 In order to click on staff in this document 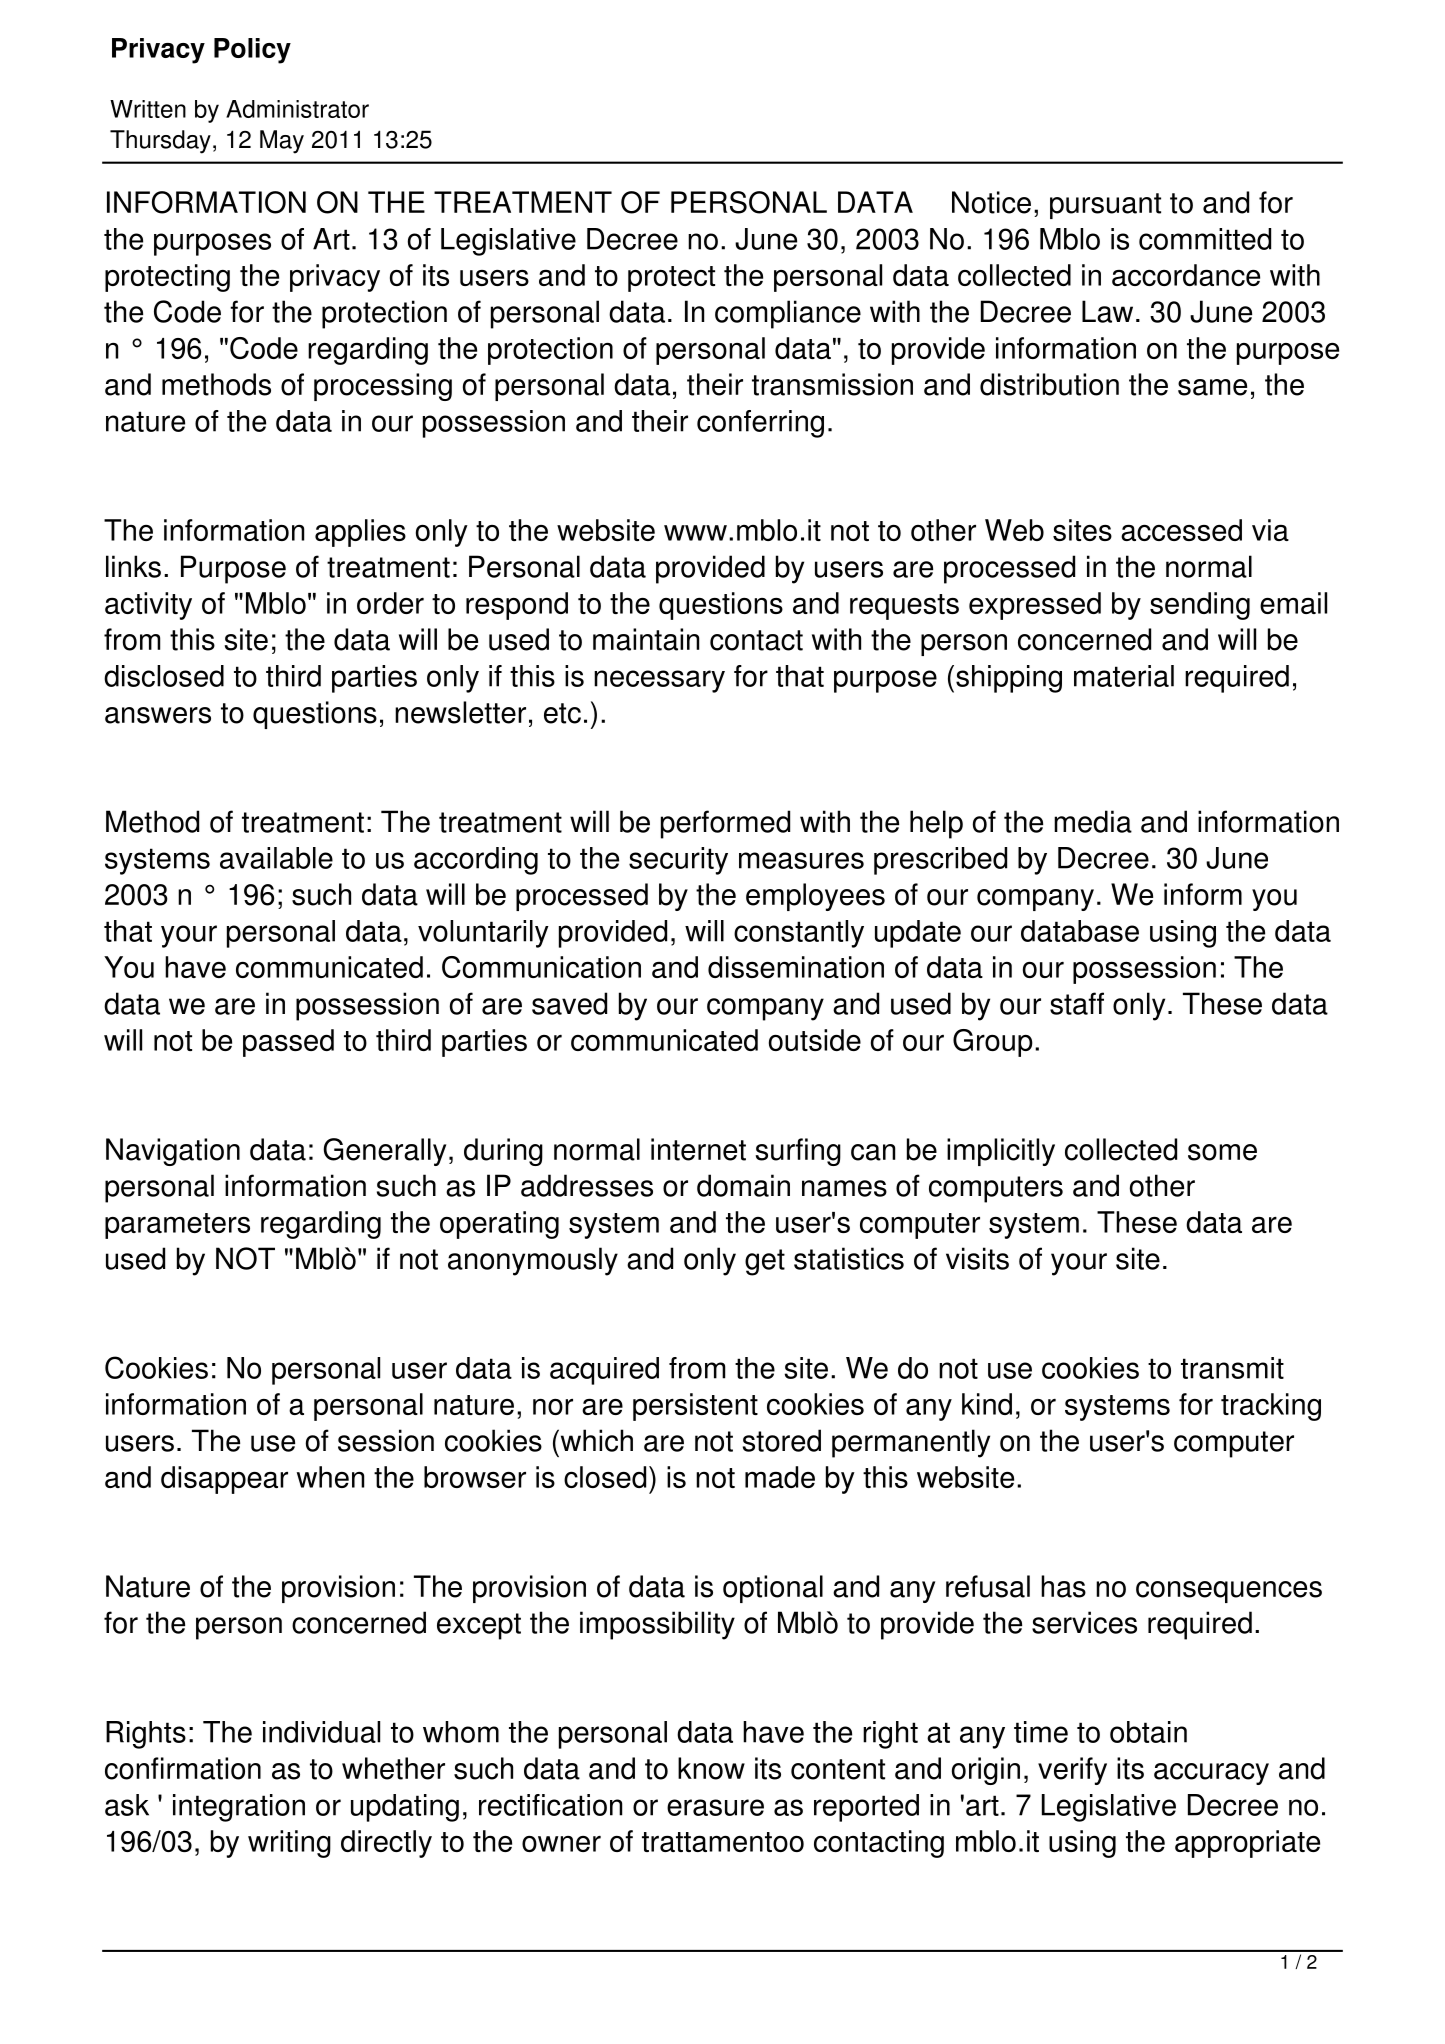, I will do `click(1077, 1003)`.
